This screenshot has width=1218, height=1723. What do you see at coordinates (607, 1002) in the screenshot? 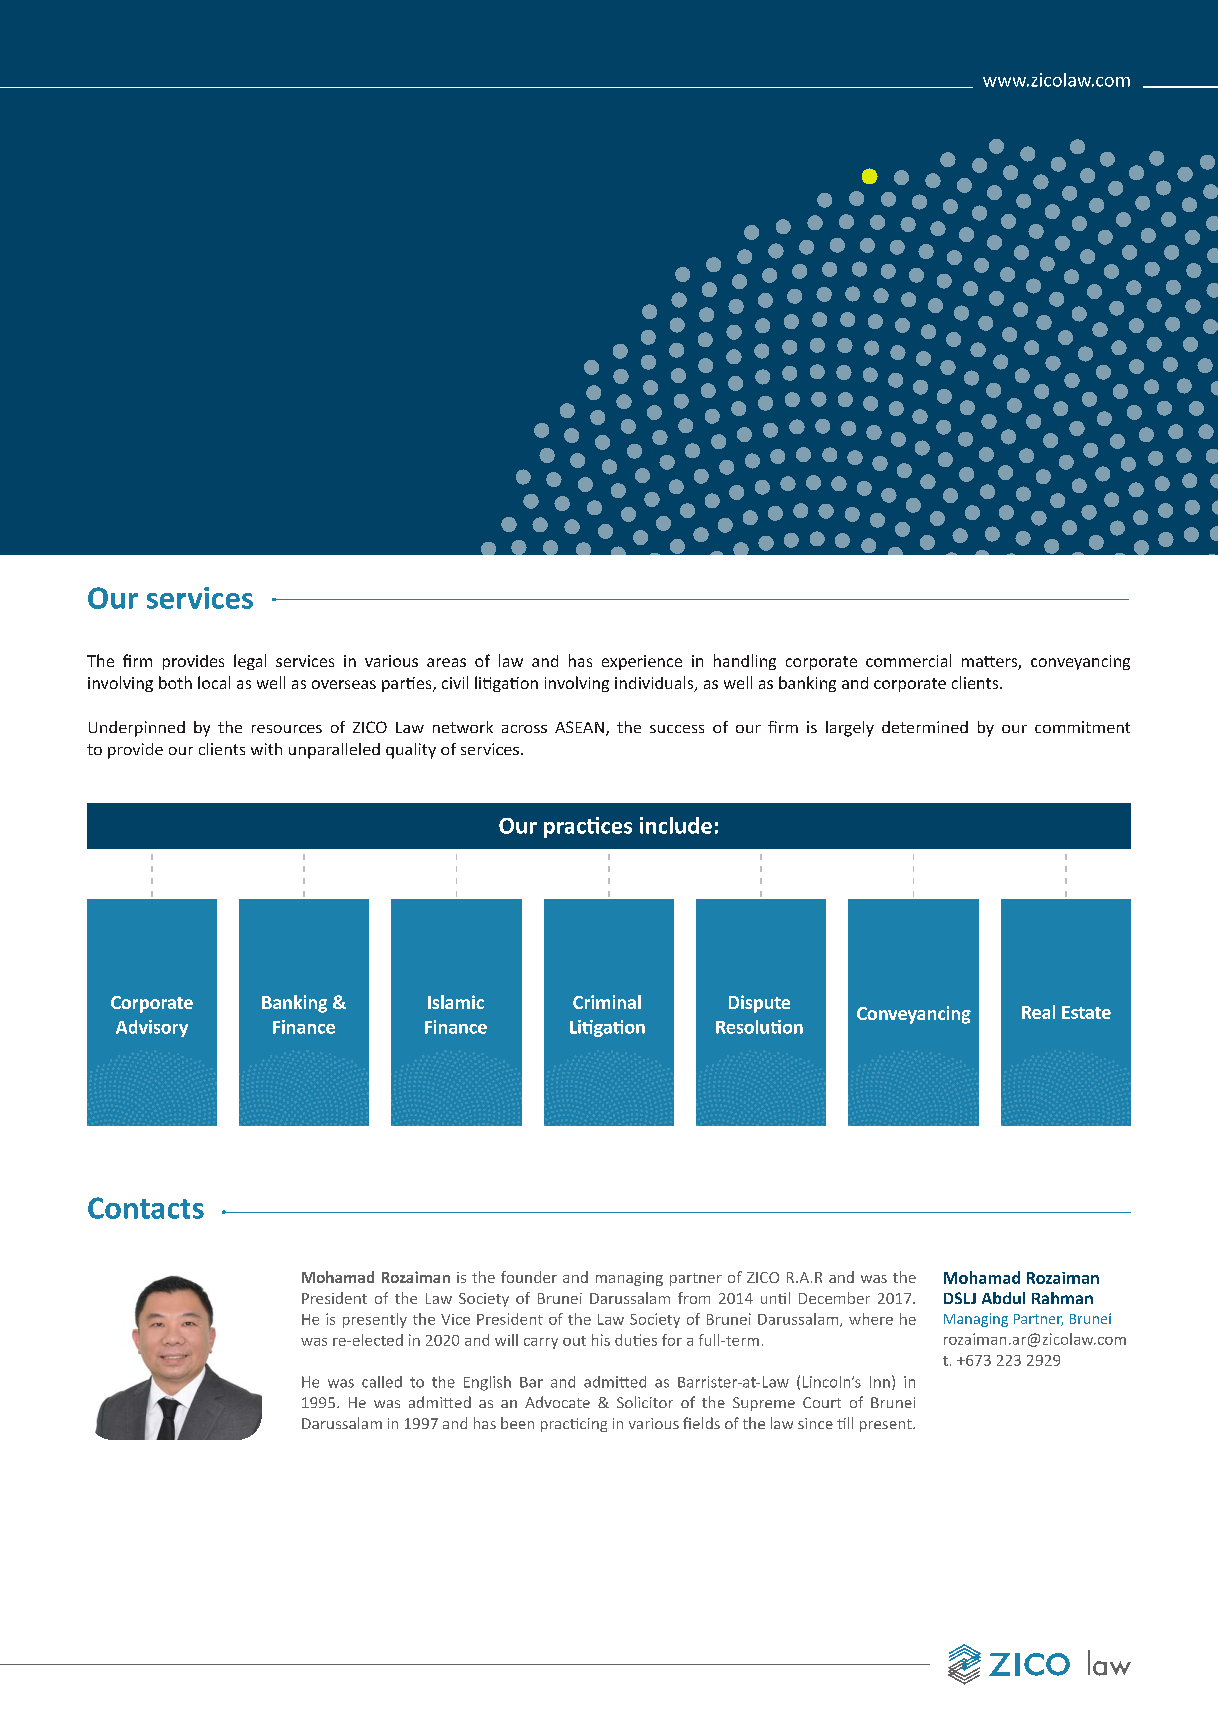
I see `Criminal` at bounding box center [607, 1002].
